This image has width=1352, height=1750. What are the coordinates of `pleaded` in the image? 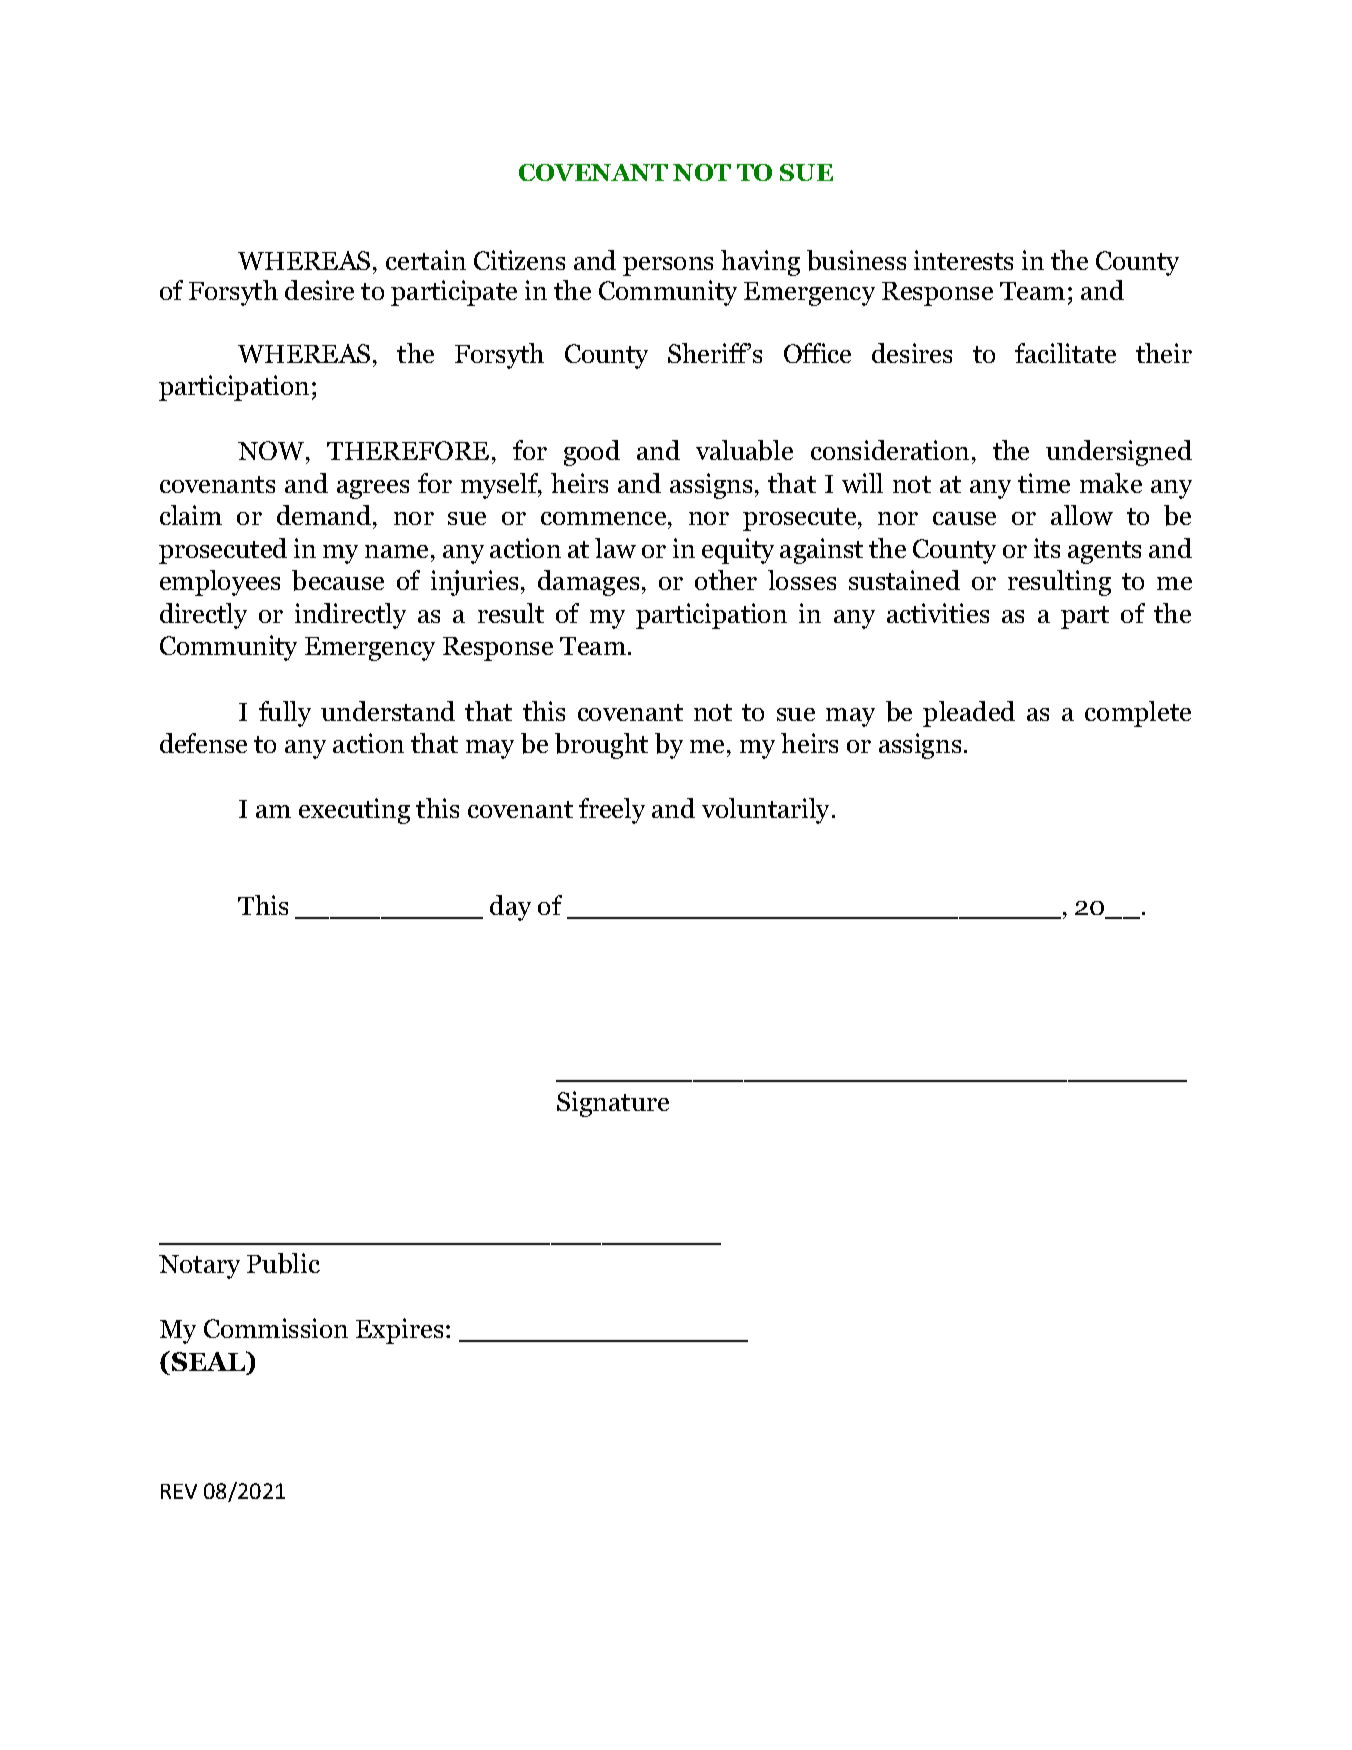 It's located at (969, 714).
